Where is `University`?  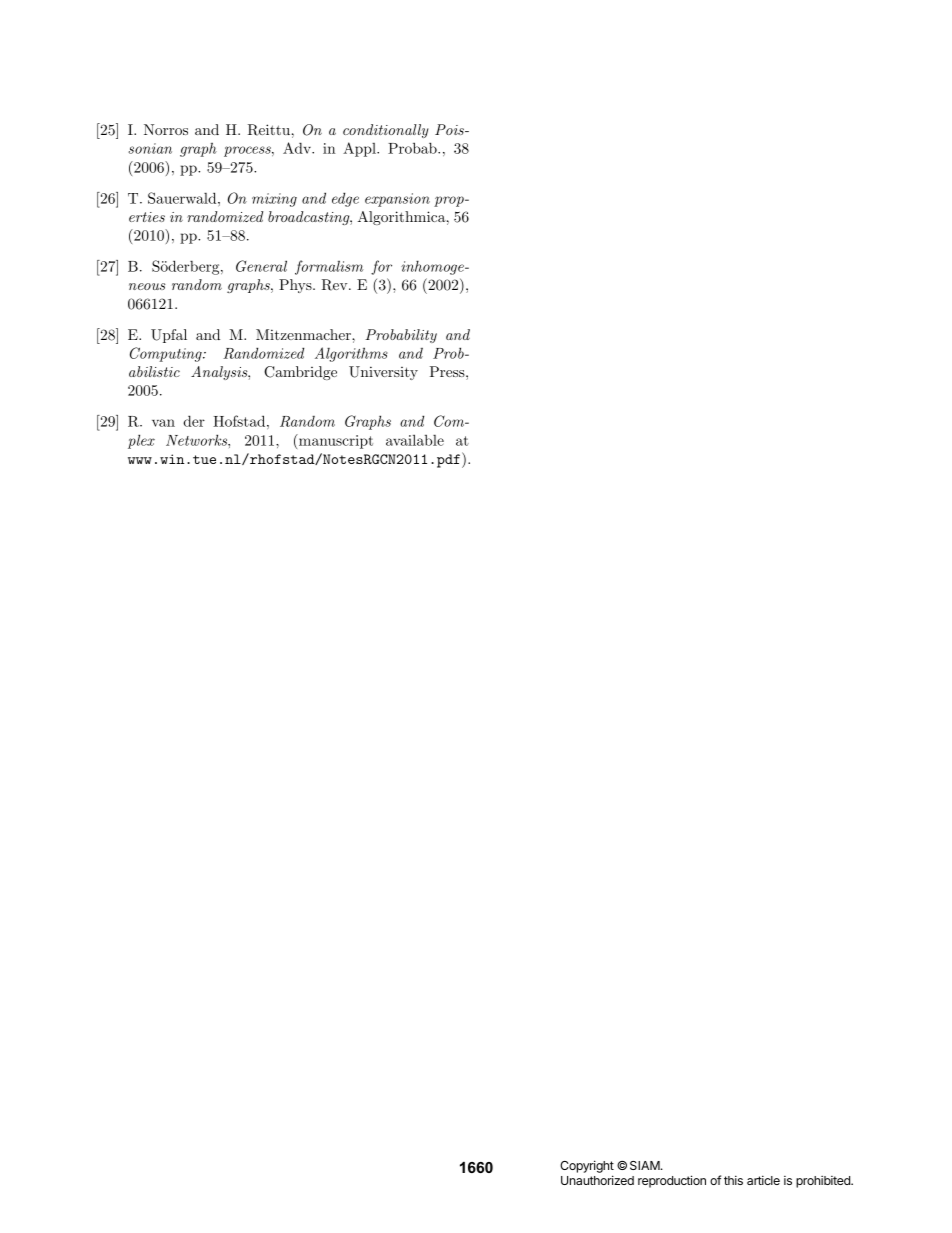
University is located at coordinates (383, 373).
